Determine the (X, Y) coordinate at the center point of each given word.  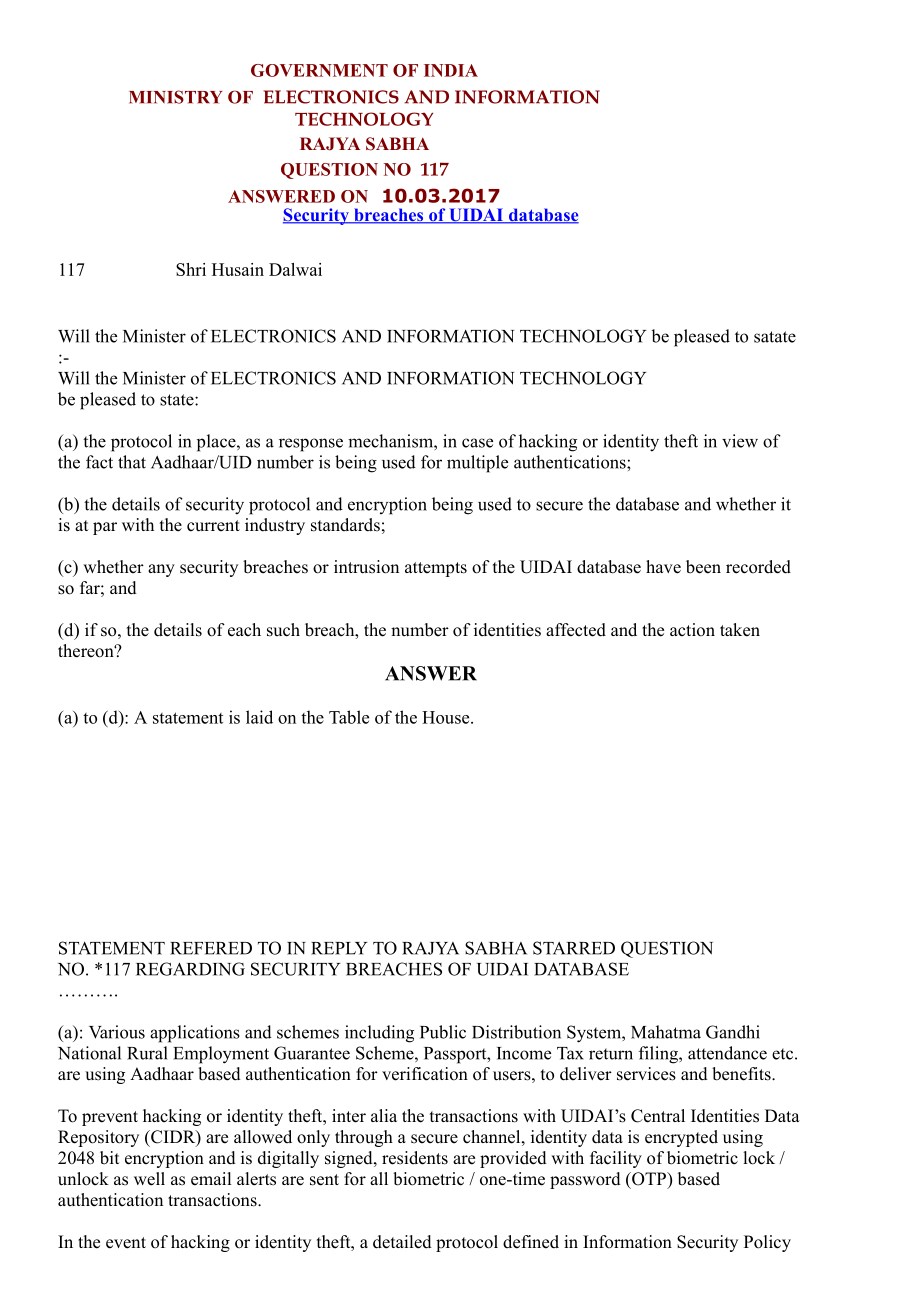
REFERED (211, 948)
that (132, 462)
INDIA (451, 70)
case (477, 443)
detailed (402, 1242)
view (740, 441)
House (447, 717)
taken (740, 630)
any (161, 570)
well (149, 1179)
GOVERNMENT (319, 70)
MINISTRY (176, 97)
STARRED (574, 948)
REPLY (339, 948)
